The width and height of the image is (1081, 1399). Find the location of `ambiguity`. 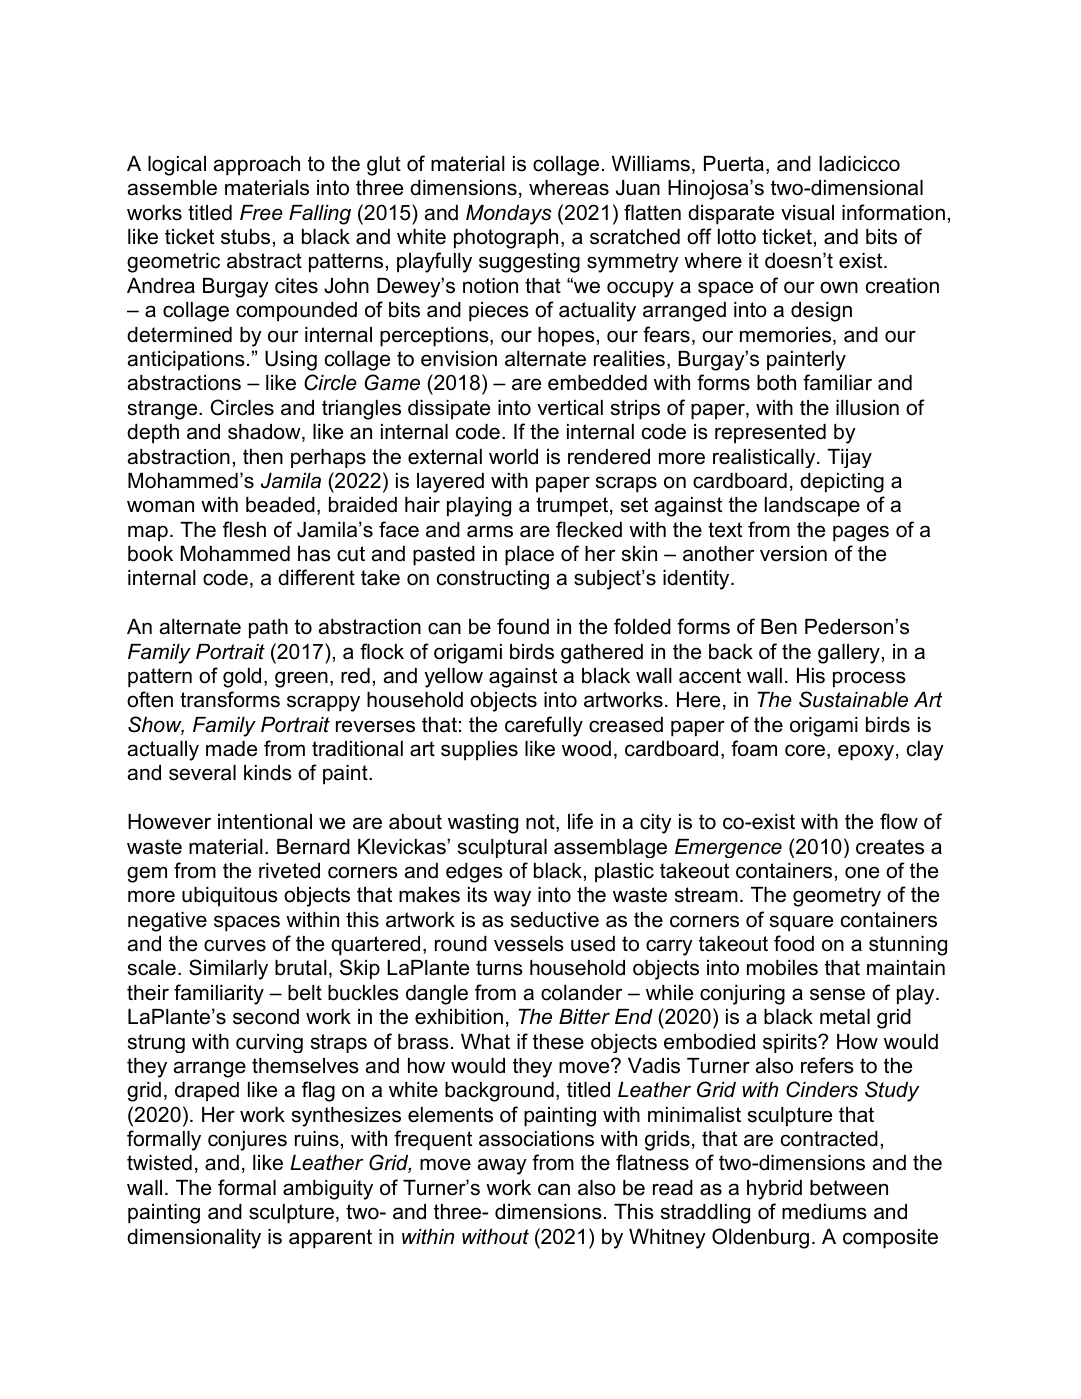

ambiguity is located at coordinates (328, 1190).
